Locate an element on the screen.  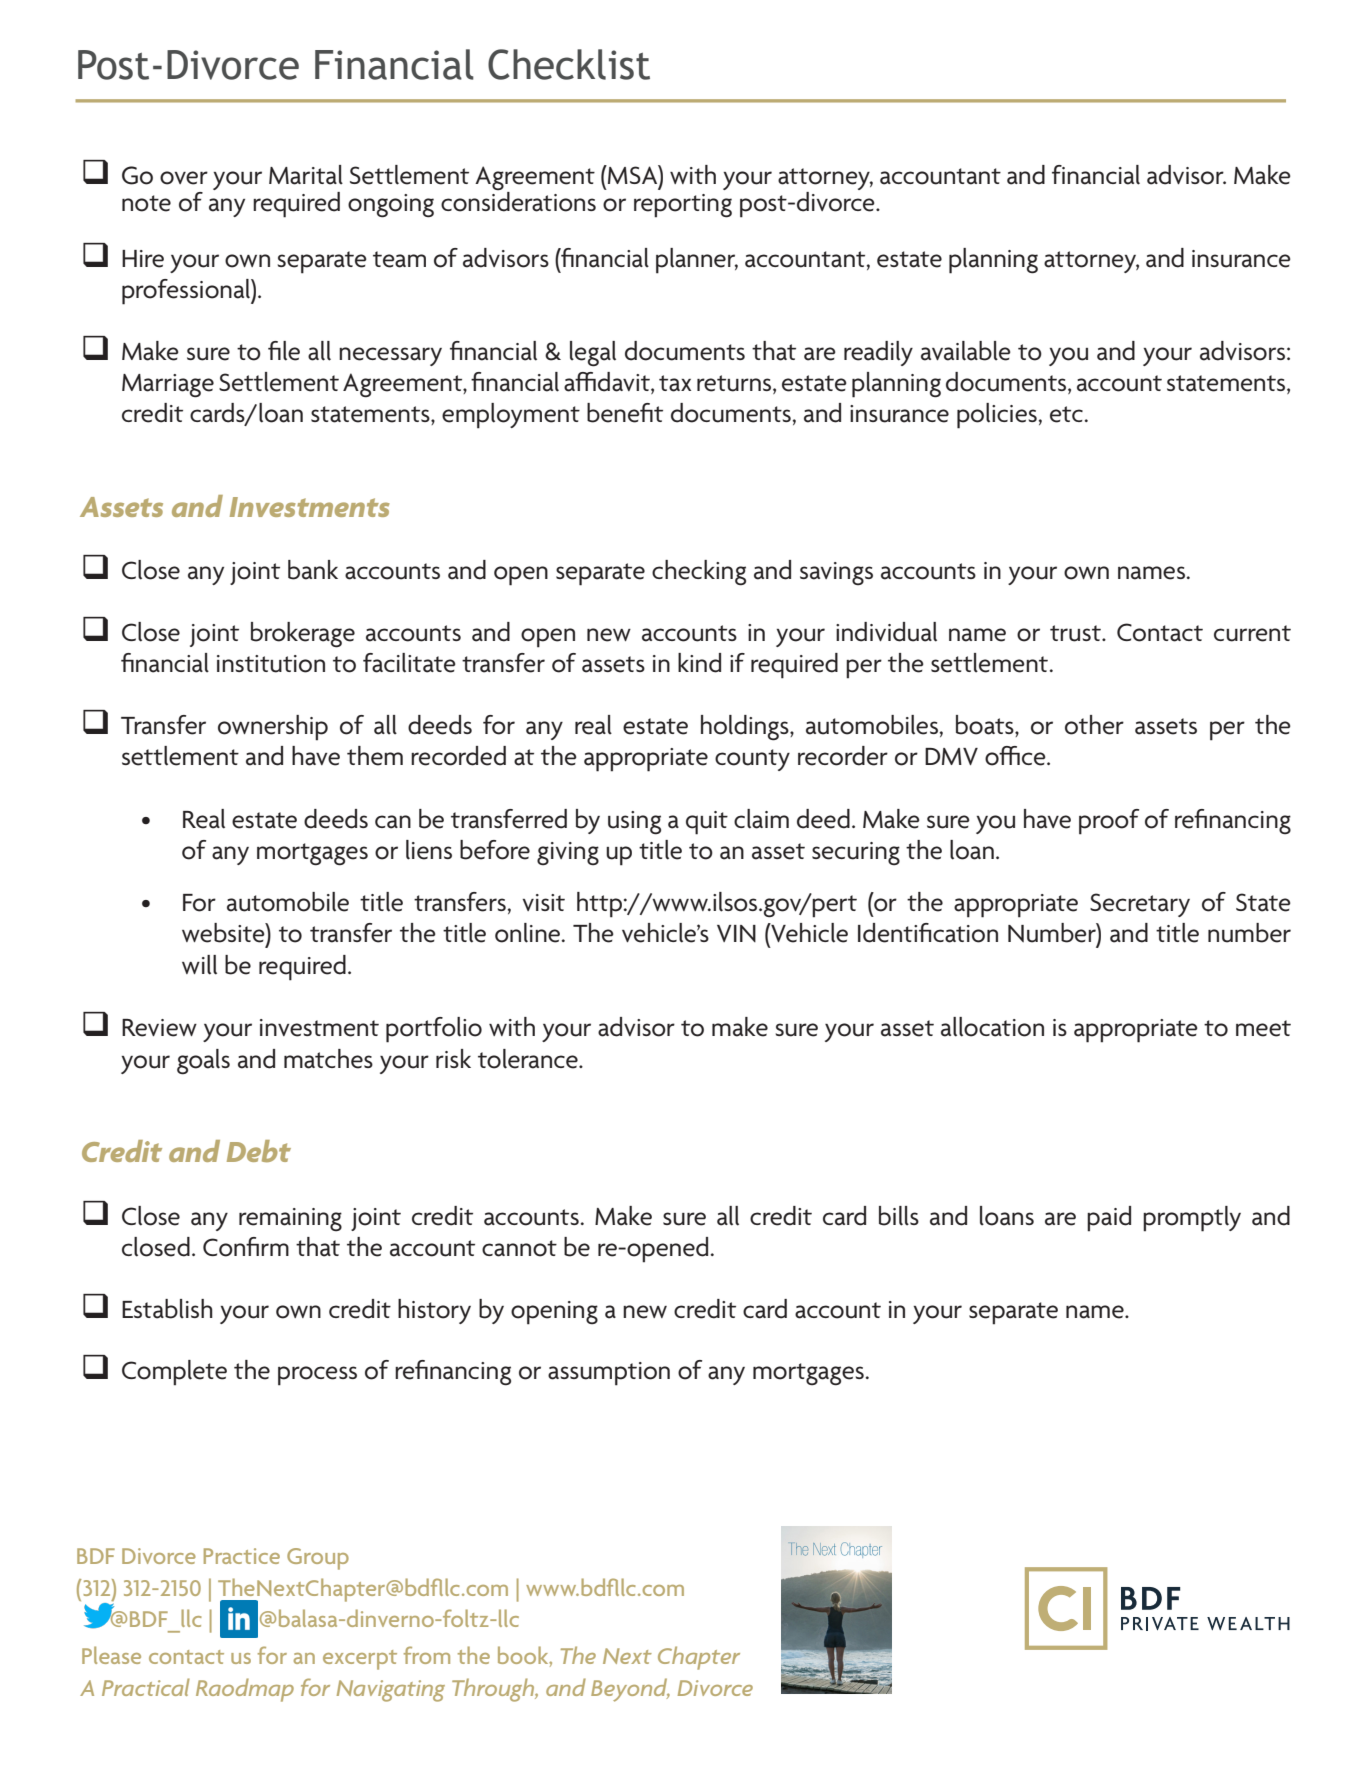
kind is located at coordinates (699, 663).
